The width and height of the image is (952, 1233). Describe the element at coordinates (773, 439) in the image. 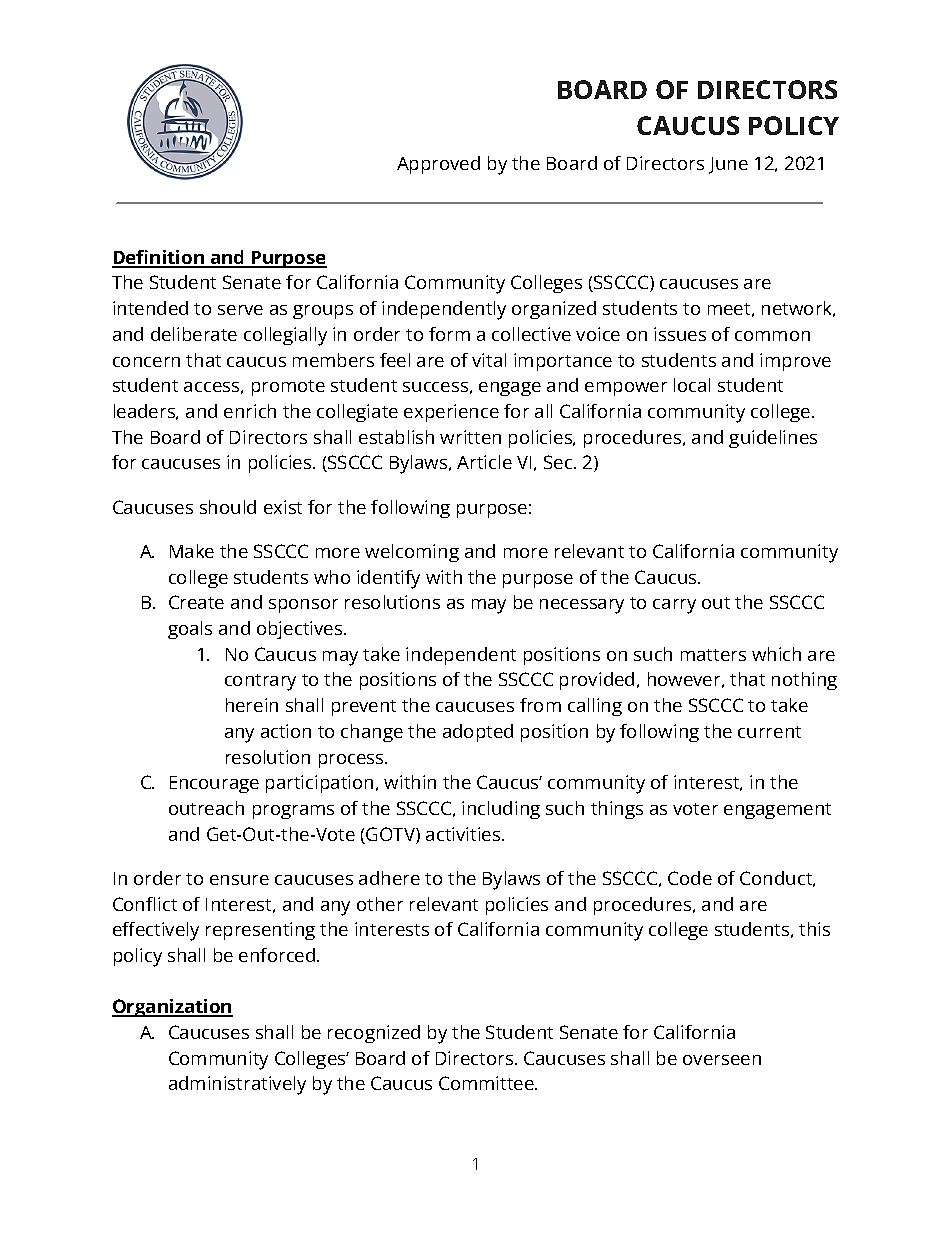

I see `guidelines` at that location.
